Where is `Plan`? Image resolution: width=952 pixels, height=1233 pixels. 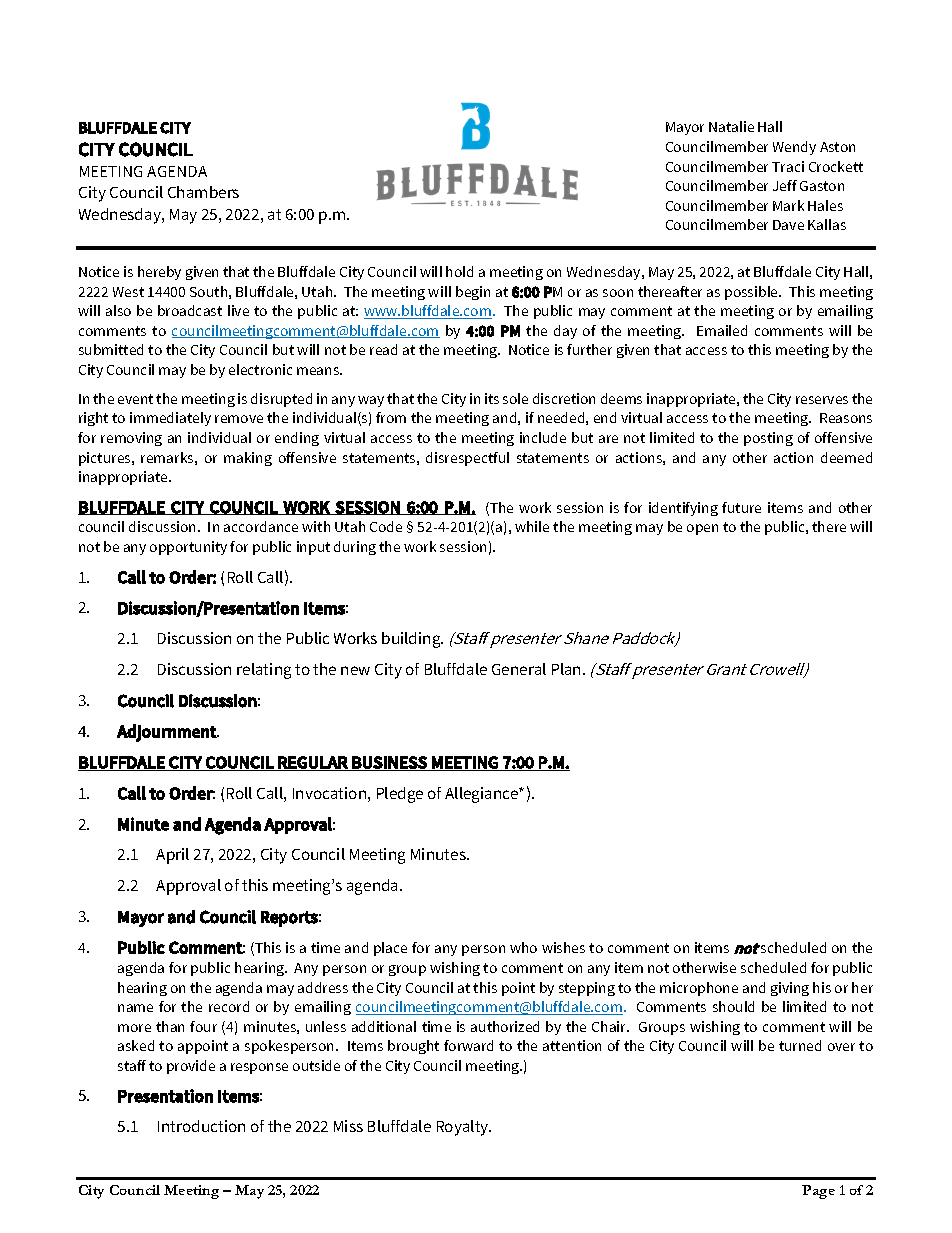 Plan is located at coordinates (566, 669).
